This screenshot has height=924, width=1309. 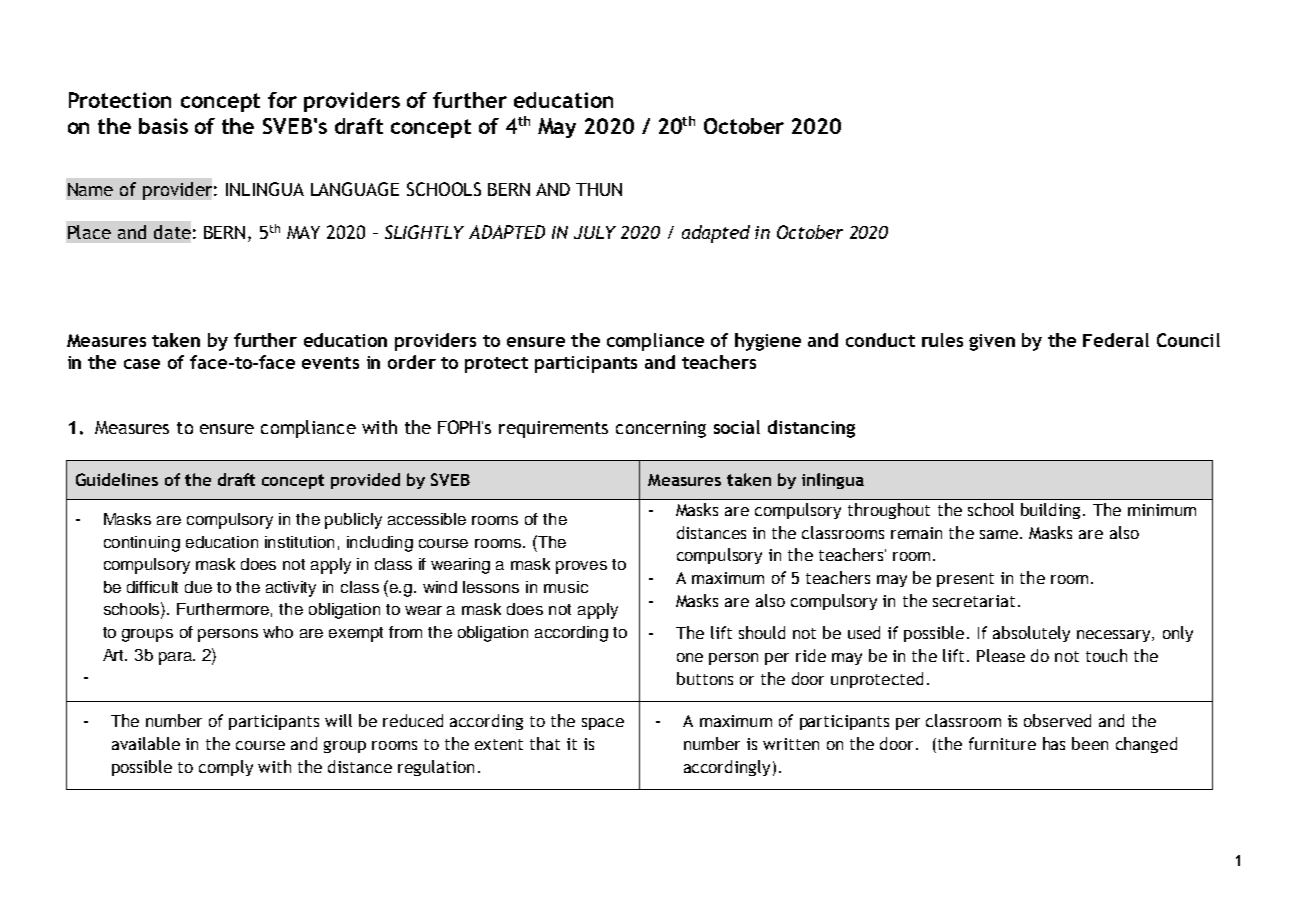 I want to click on secretariat, so click(x=974, y=601).
